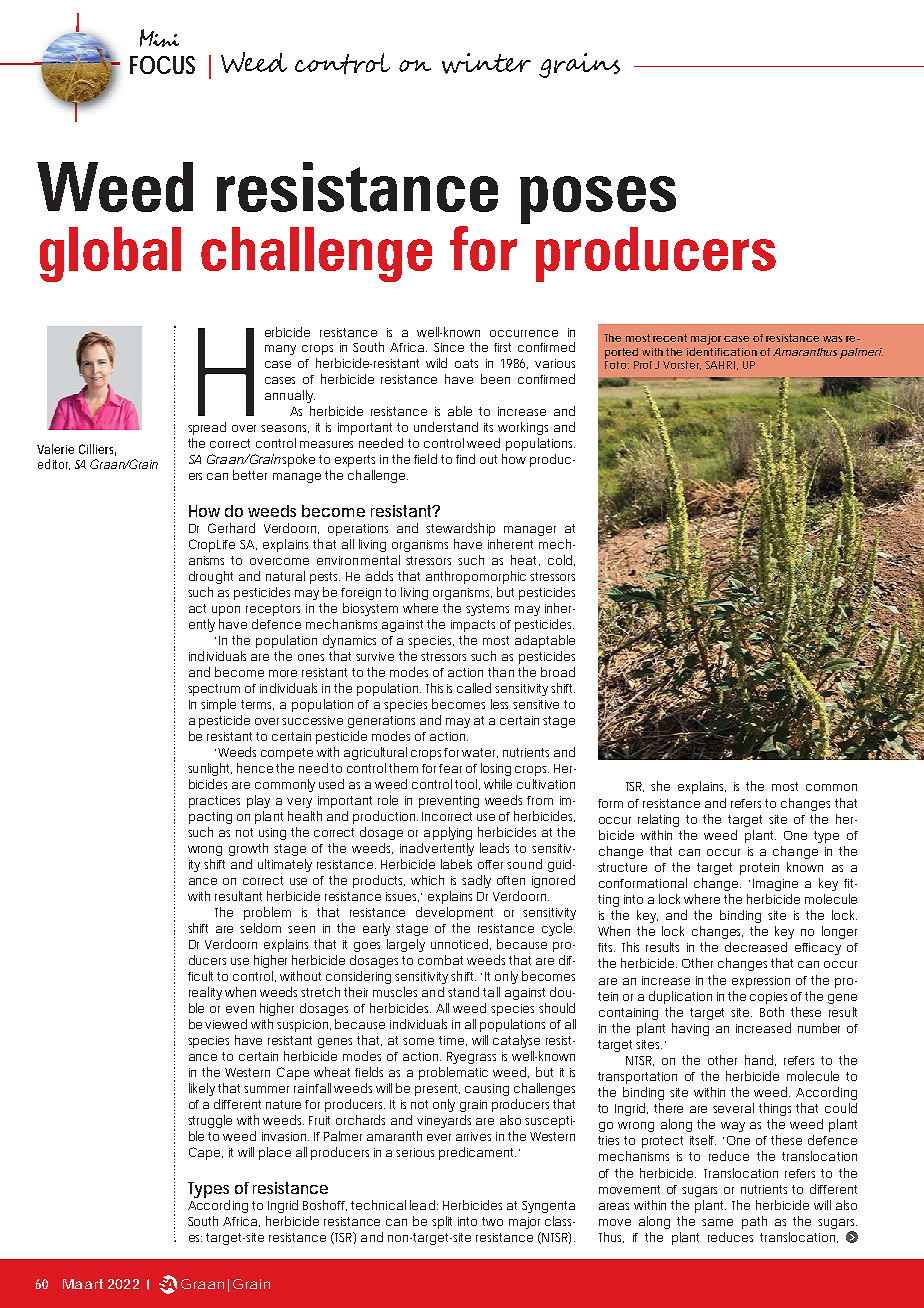 This screenshot has width=924, height=1308. I want to click on spread, so click(207, 428).
